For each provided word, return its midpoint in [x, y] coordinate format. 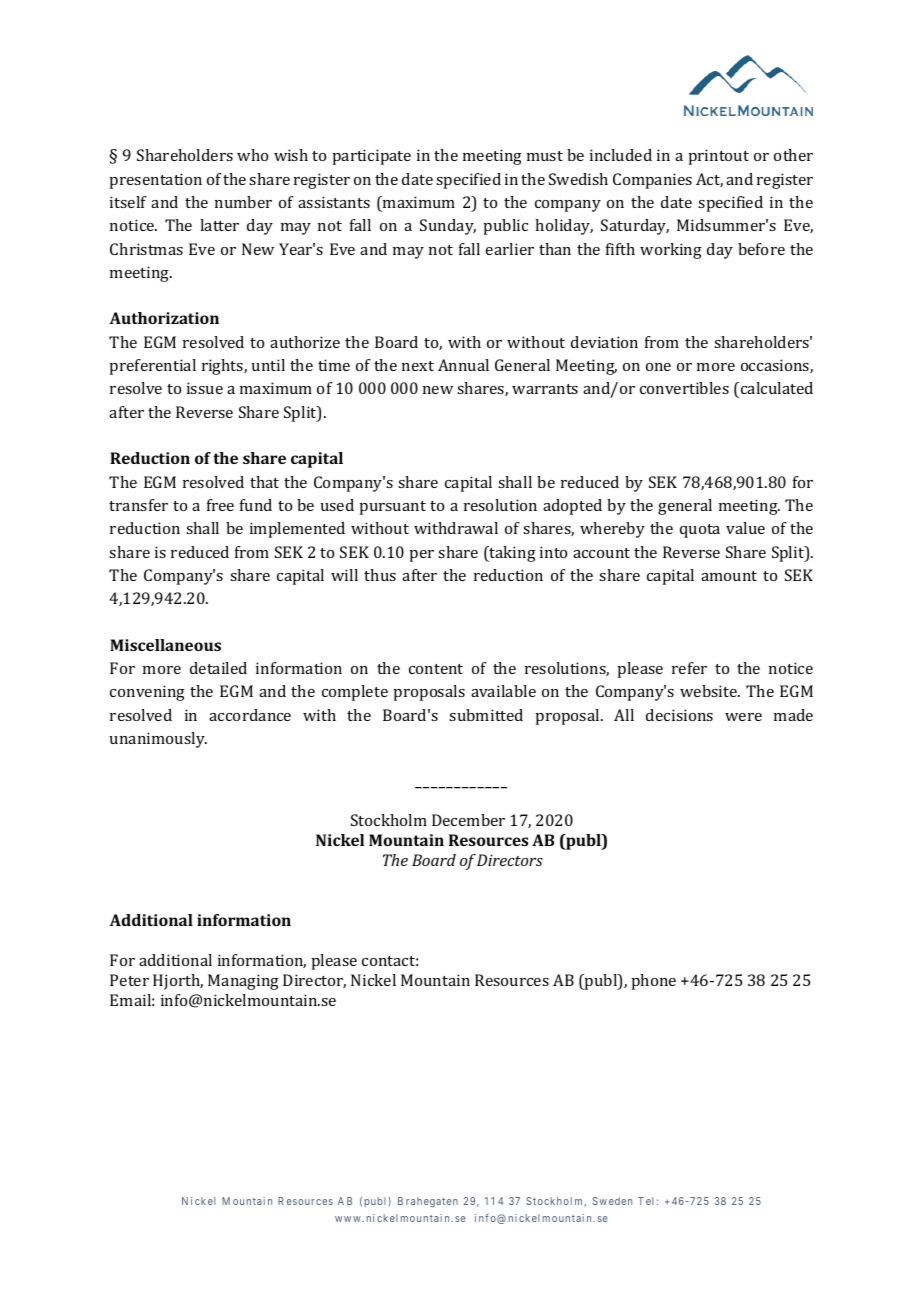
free [220, 505]
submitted [486, 715]
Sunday [448, 227]
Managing [243, 982]
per [421, 556]
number [243, 202]
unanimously [158, 740]
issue [205, 388]
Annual [463, 365]
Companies [652, 181]
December [468, 820]
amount [729, 576]
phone [653, 982]
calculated [777, 388]
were [743, 717]
